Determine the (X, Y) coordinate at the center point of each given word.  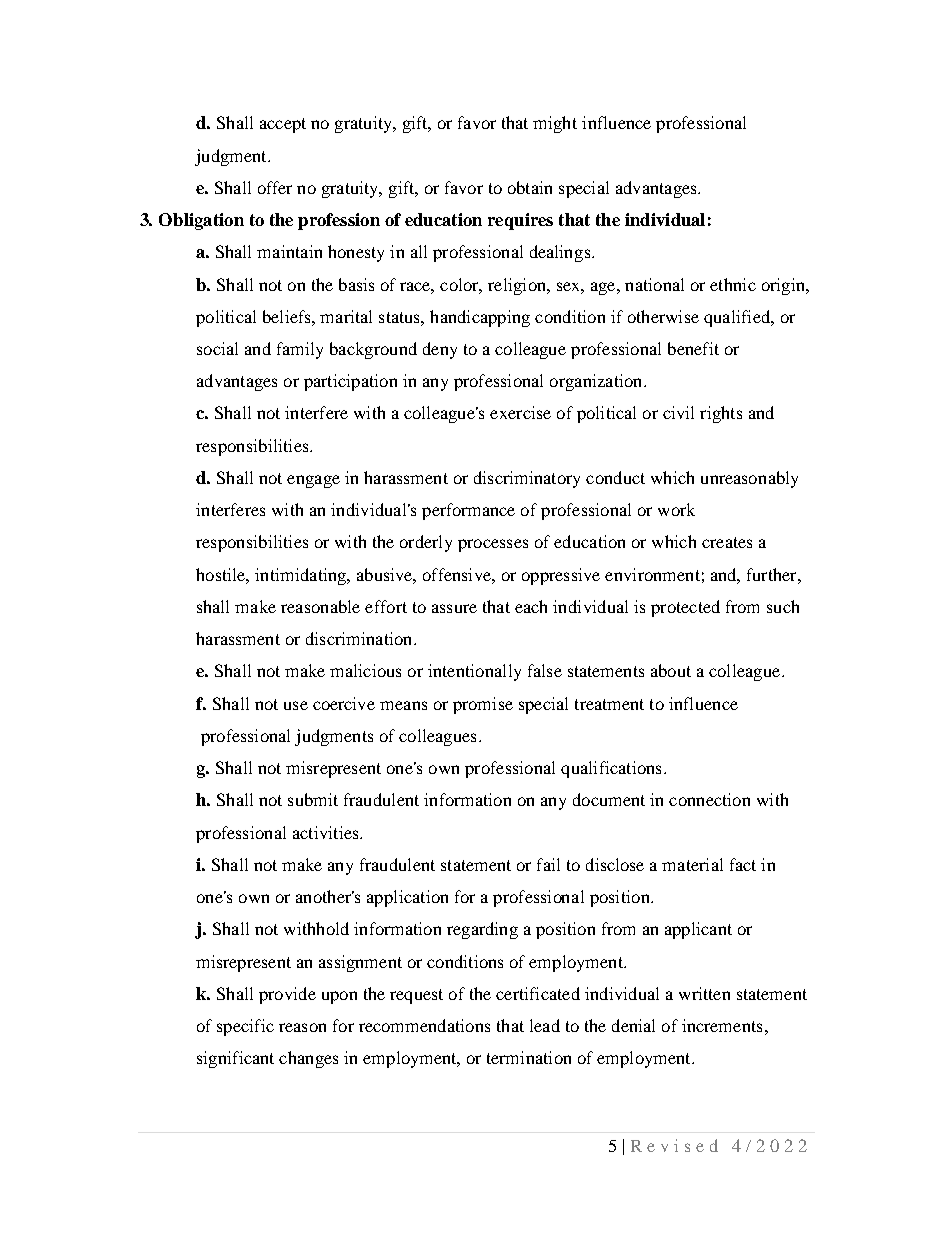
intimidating (301, 576)
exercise (520, 412)
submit (313, 799)
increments (722, 1025)
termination (529, 1057)
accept (283, 125)
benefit (693, 348)
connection (709, 799)
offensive (458, 574)
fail (548, 864)
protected (685, 608)
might (555, 124)
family (300, 350)
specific (245, 1027)
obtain (530, 187)
